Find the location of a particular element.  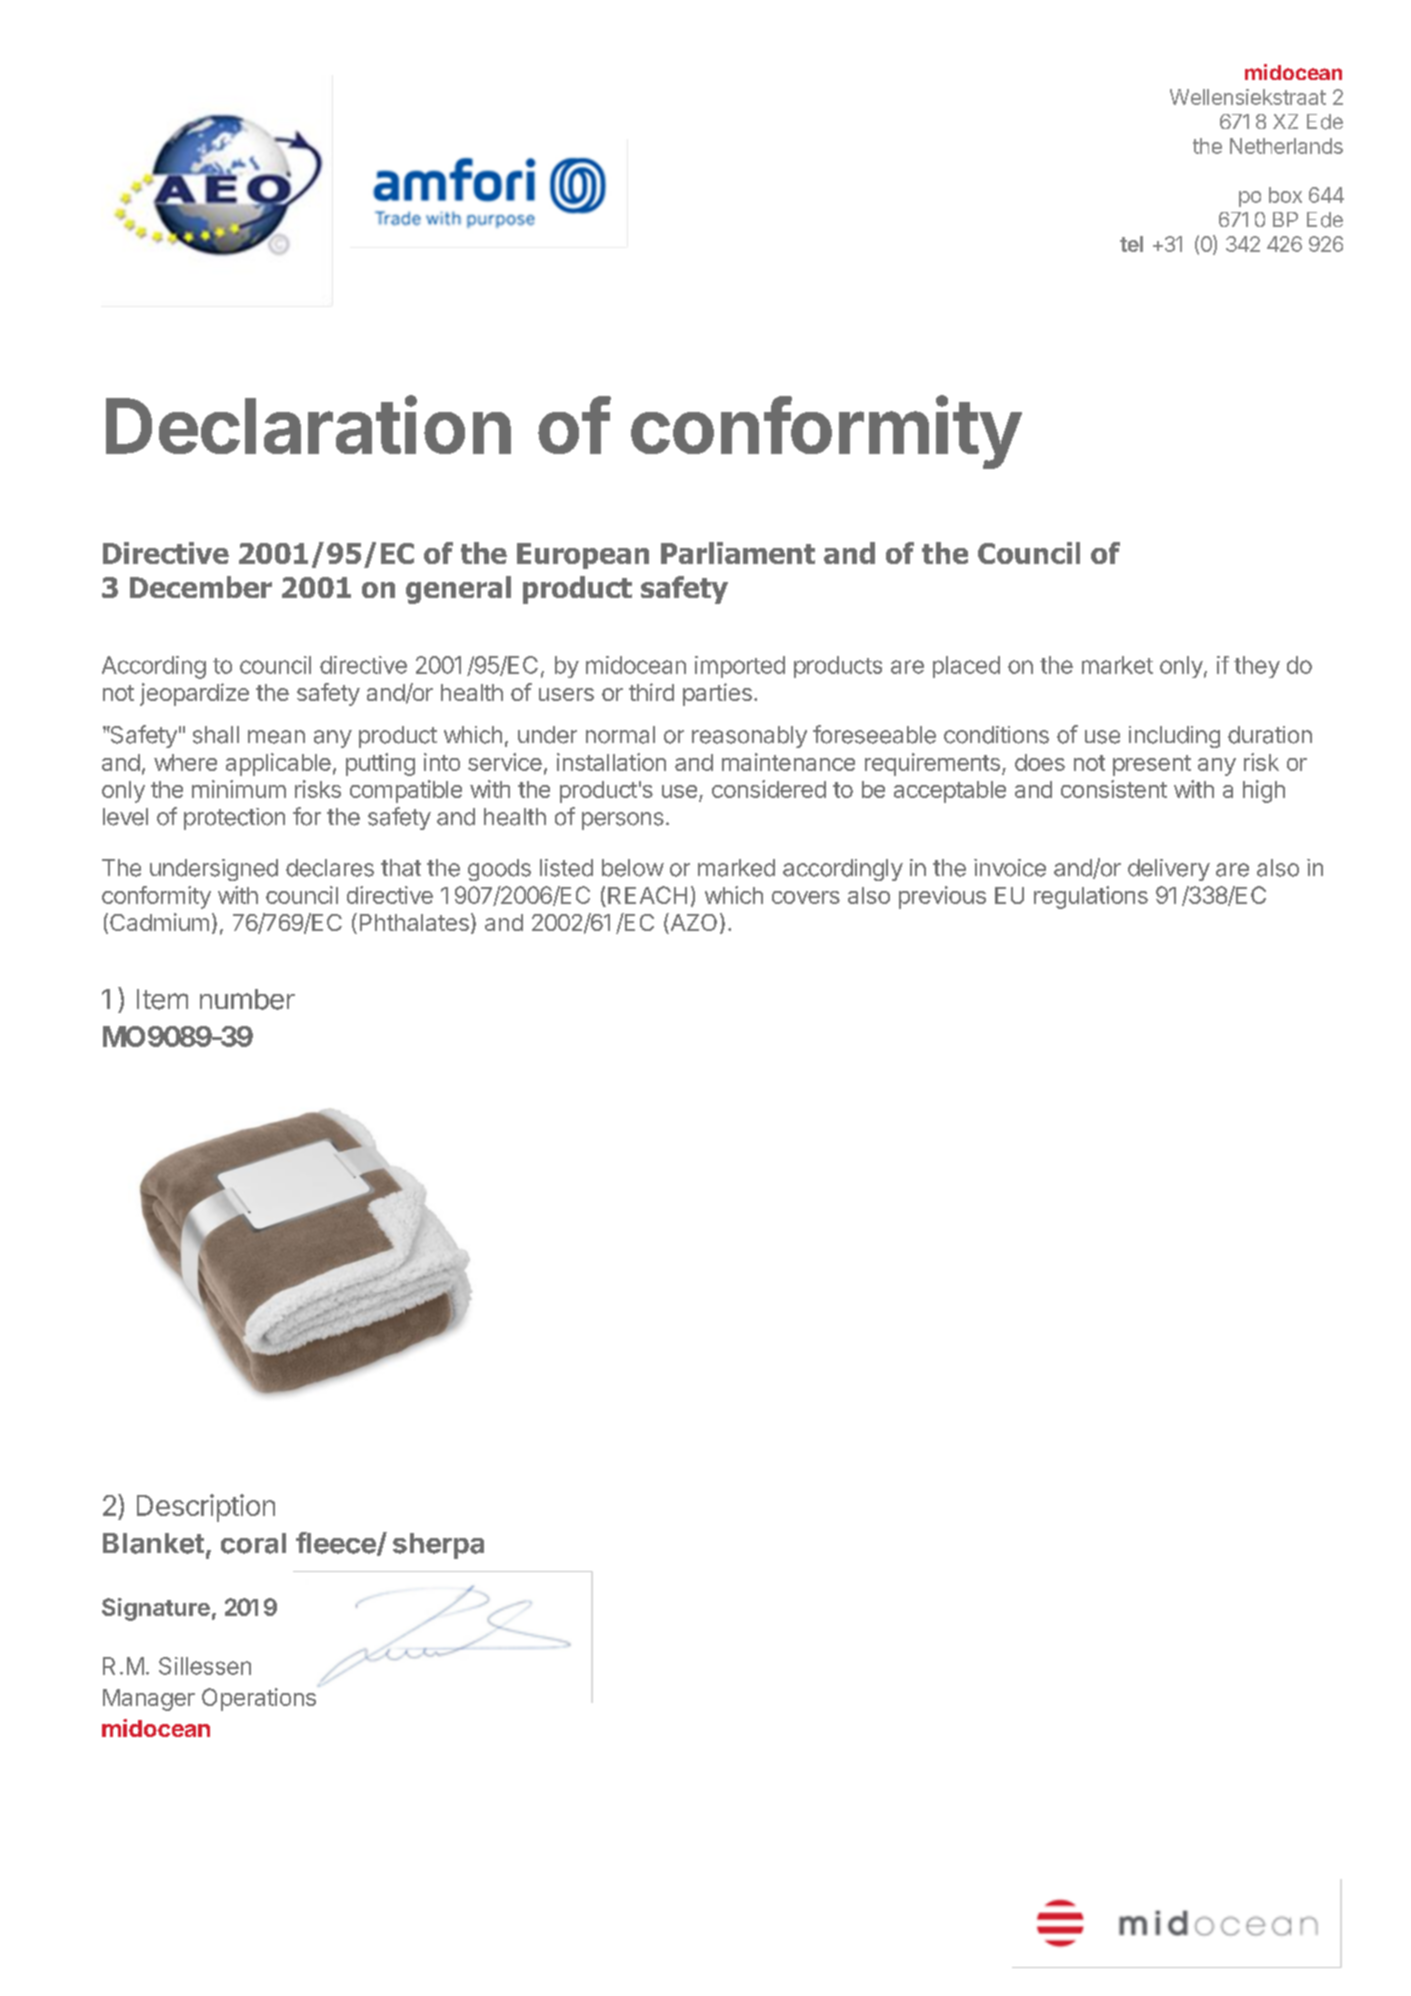

Operations is located at coordinates (259, 1699).
